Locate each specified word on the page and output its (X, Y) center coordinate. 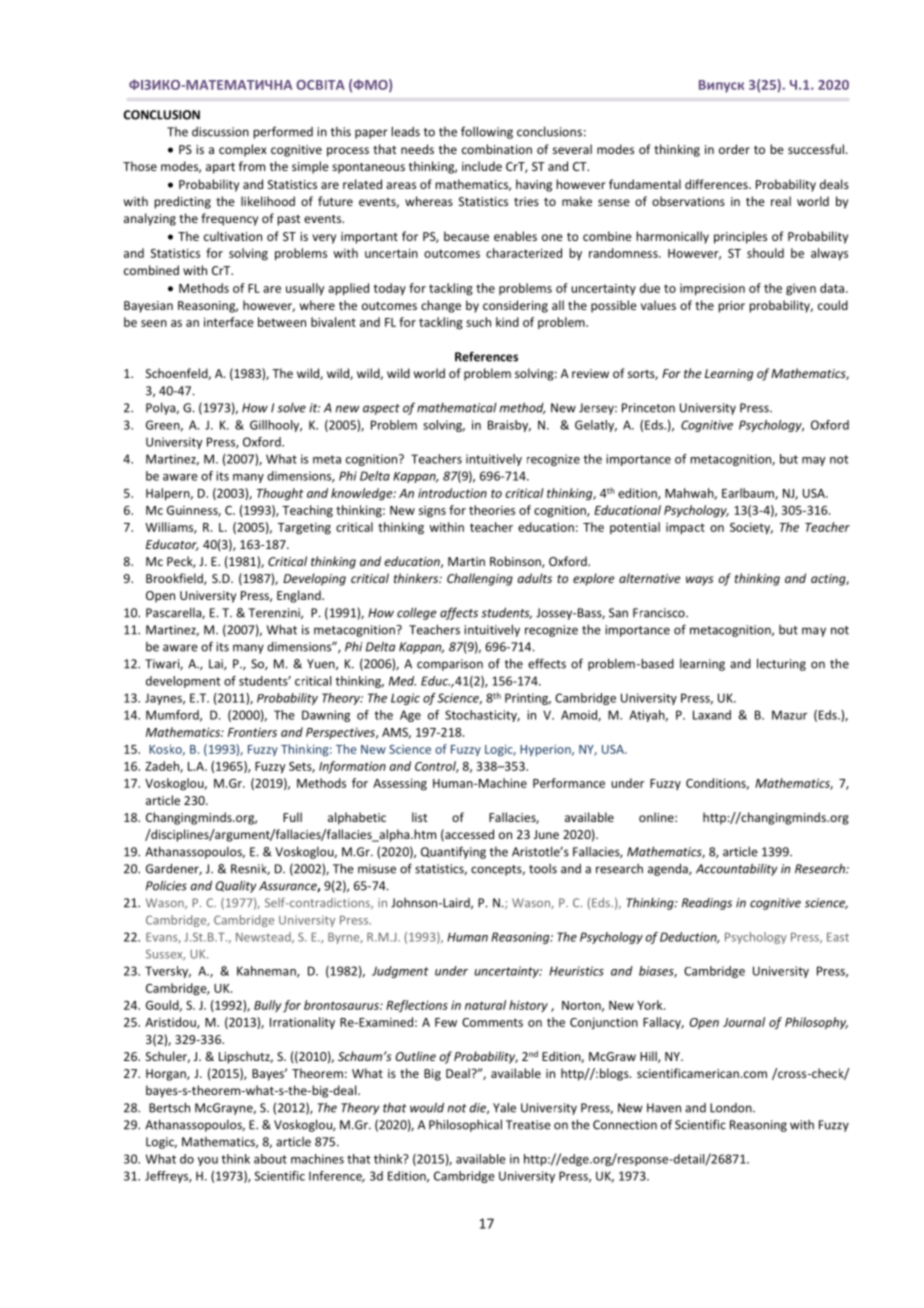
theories (492, 510)
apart (220, 168)
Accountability (736, 869)
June (546, 834)
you (208, 1161)
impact (685, 529)
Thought (280, 494)
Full (292, 817)
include (482, 166)
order (734, 149)
